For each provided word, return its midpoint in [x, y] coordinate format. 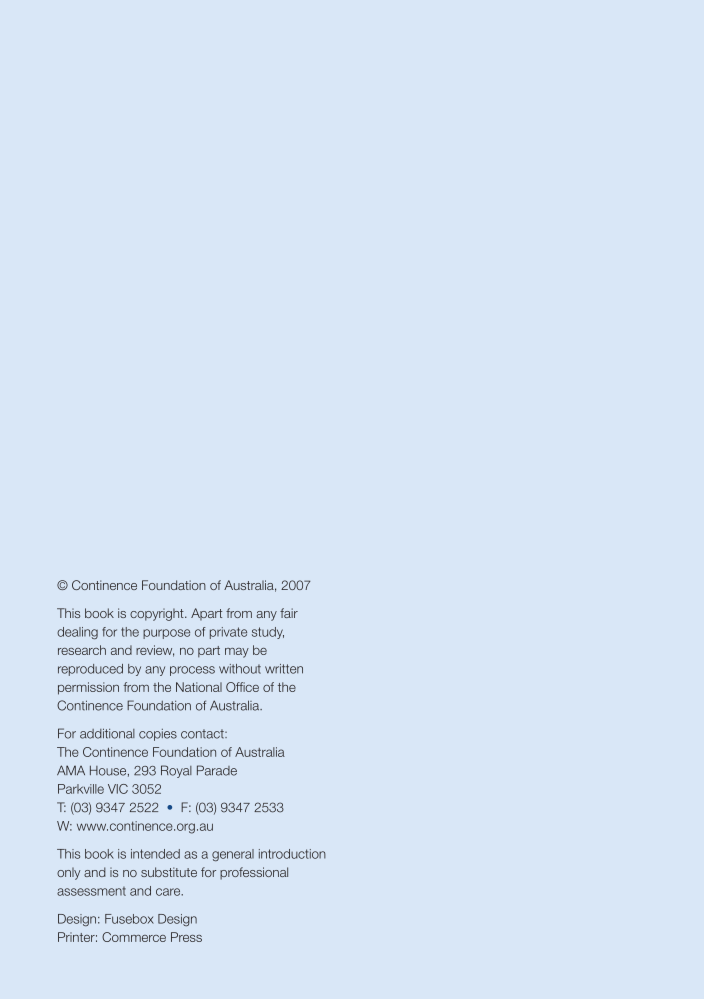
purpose [166, 634]
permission [88, 688]
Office [242, 687]
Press [186, 937]
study [268, 633]
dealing [77, 633]
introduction [292, 854]
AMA [71, 770]
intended [155, 854]
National [199, 687]
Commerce [134, 937]
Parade [217, 770]
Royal [176, 771]
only [68, 873]
